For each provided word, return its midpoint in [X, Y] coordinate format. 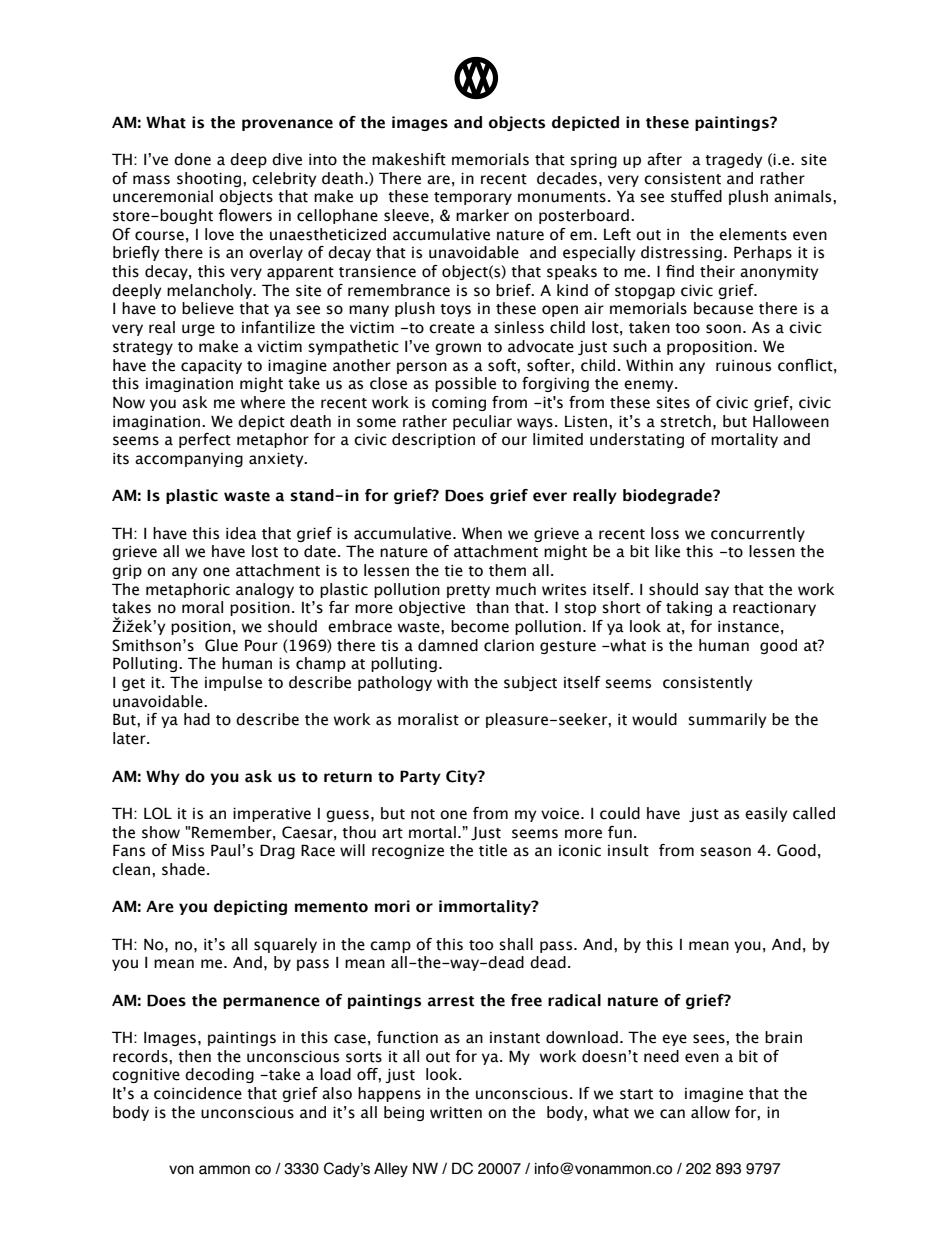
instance [748, 627]
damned [448, 645]
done [192, 159]
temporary [473, 198]
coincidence [198, 1093]
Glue [221, 645]
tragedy [734, 160]
